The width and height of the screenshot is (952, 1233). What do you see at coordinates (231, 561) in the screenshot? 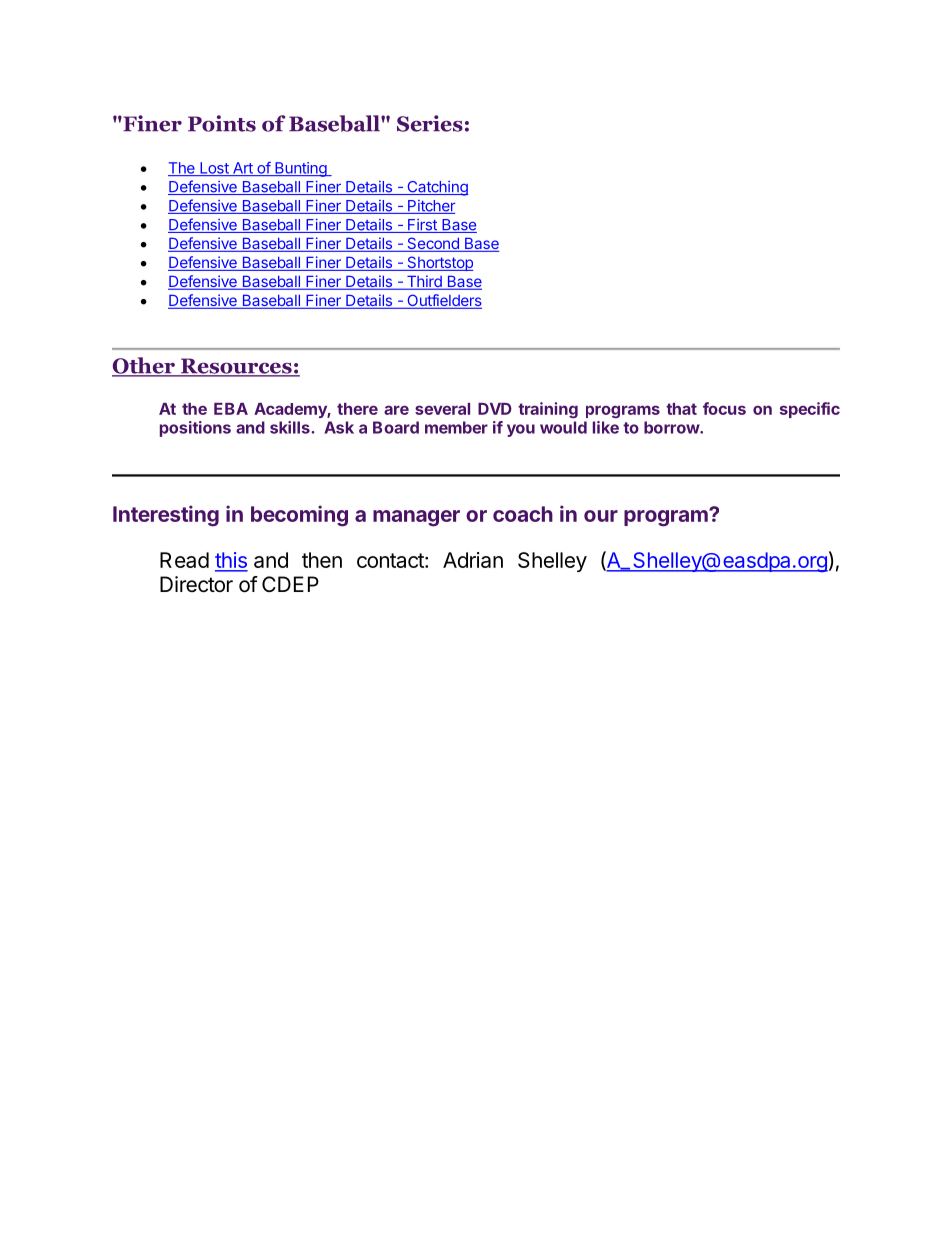
I see `this` at bounding box center [231, 561].
